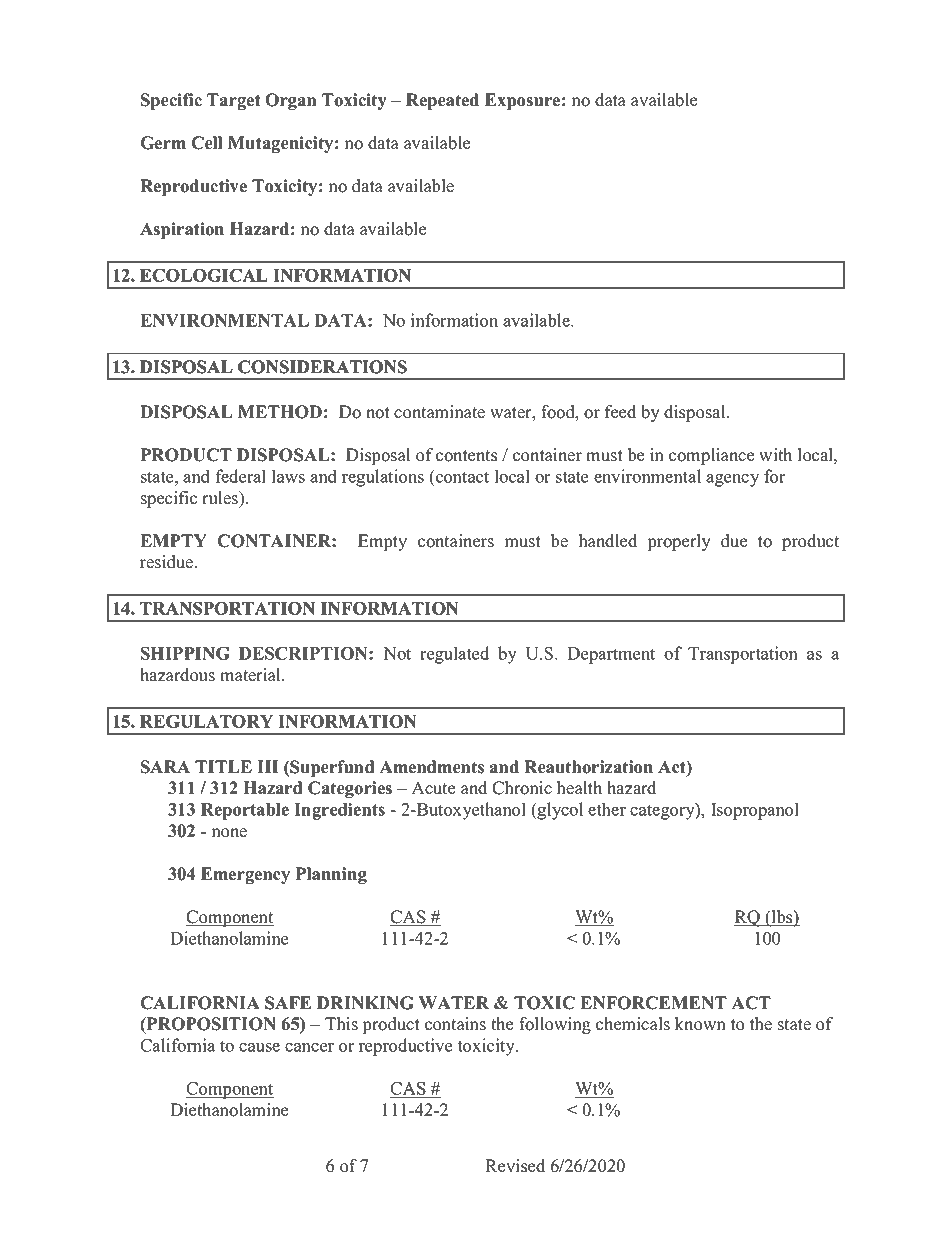 This image has width=952, height=1233. I want to click on Revised, so click(515, 1166).
